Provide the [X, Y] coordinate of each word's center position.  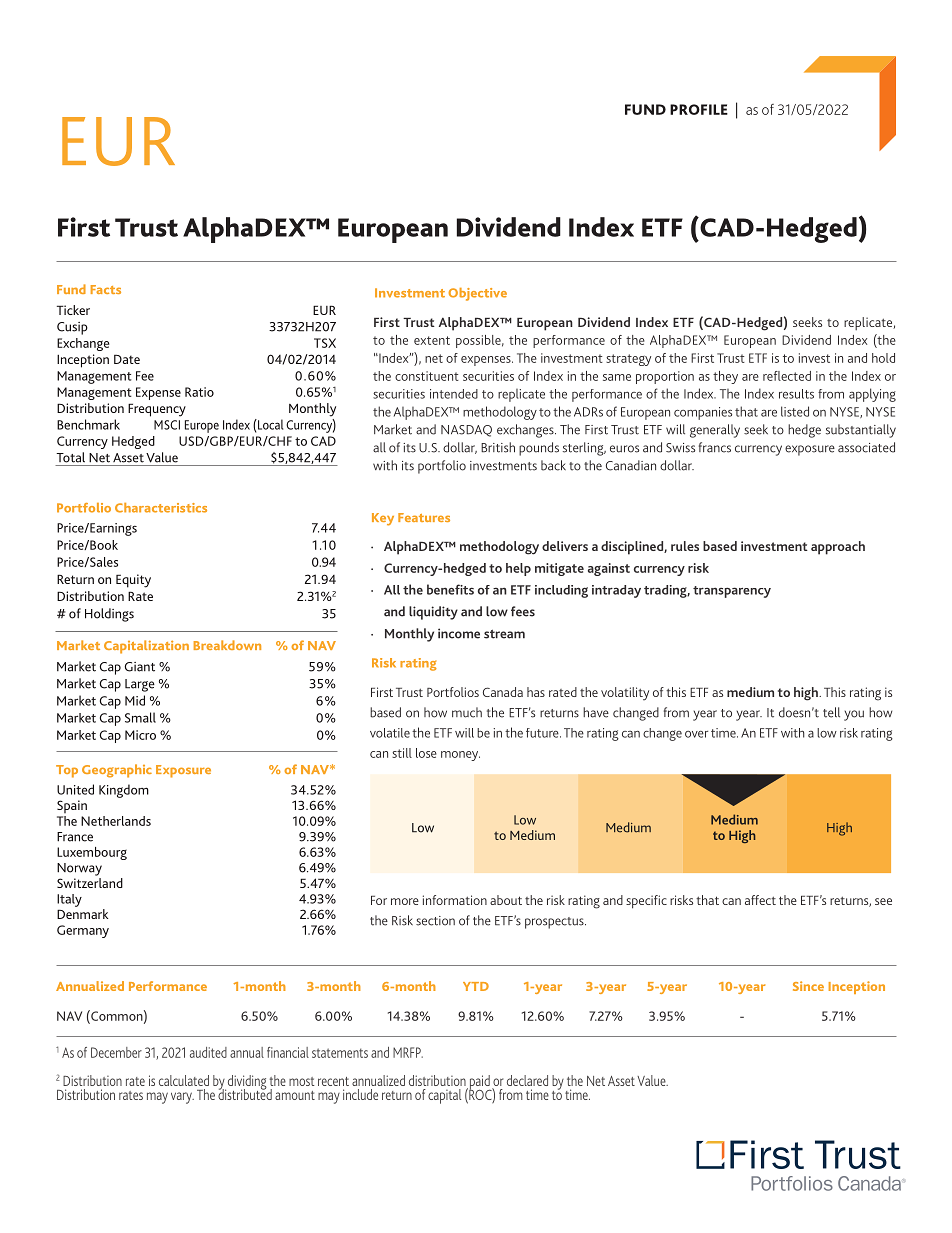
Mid [135, 700]
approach [838, 548]
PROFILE [699, 109]
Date [127, 359]
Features [424, 517]
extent [432, 340]
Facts [106, 289]
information [455, 900]
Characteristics [161, 508]
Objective [477, 294]
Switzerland [90, 883]
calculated [184, 1080]
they [725, 377]
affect [760, 900]
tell [831, 712]
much [467, 712]
